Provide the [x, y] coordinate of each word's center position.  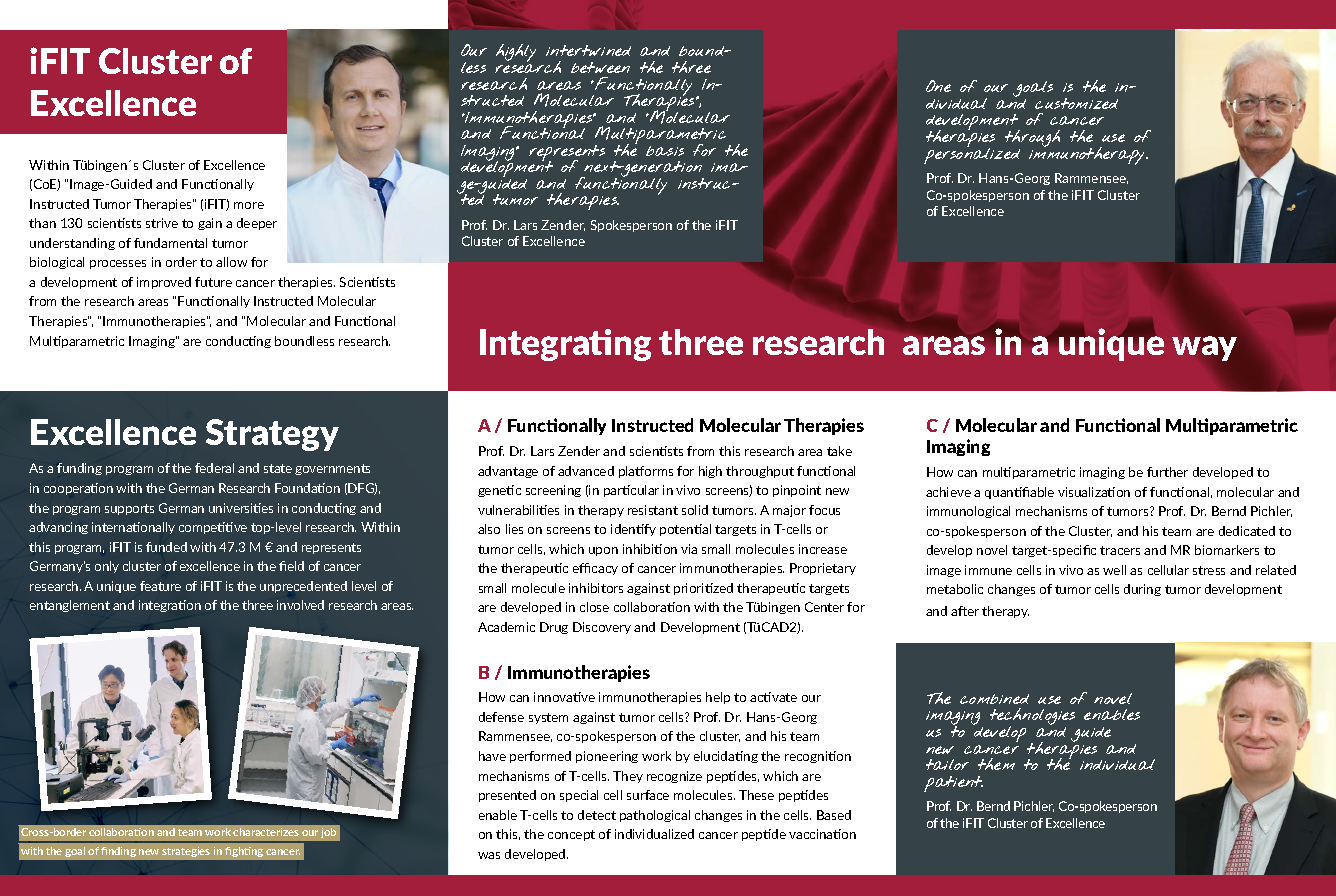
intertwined [588, 50]
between [600, 67]
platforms [646, 472]
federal [214, 468]
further [1167, 472]
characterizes [266, 832]
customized [1076, 103]
